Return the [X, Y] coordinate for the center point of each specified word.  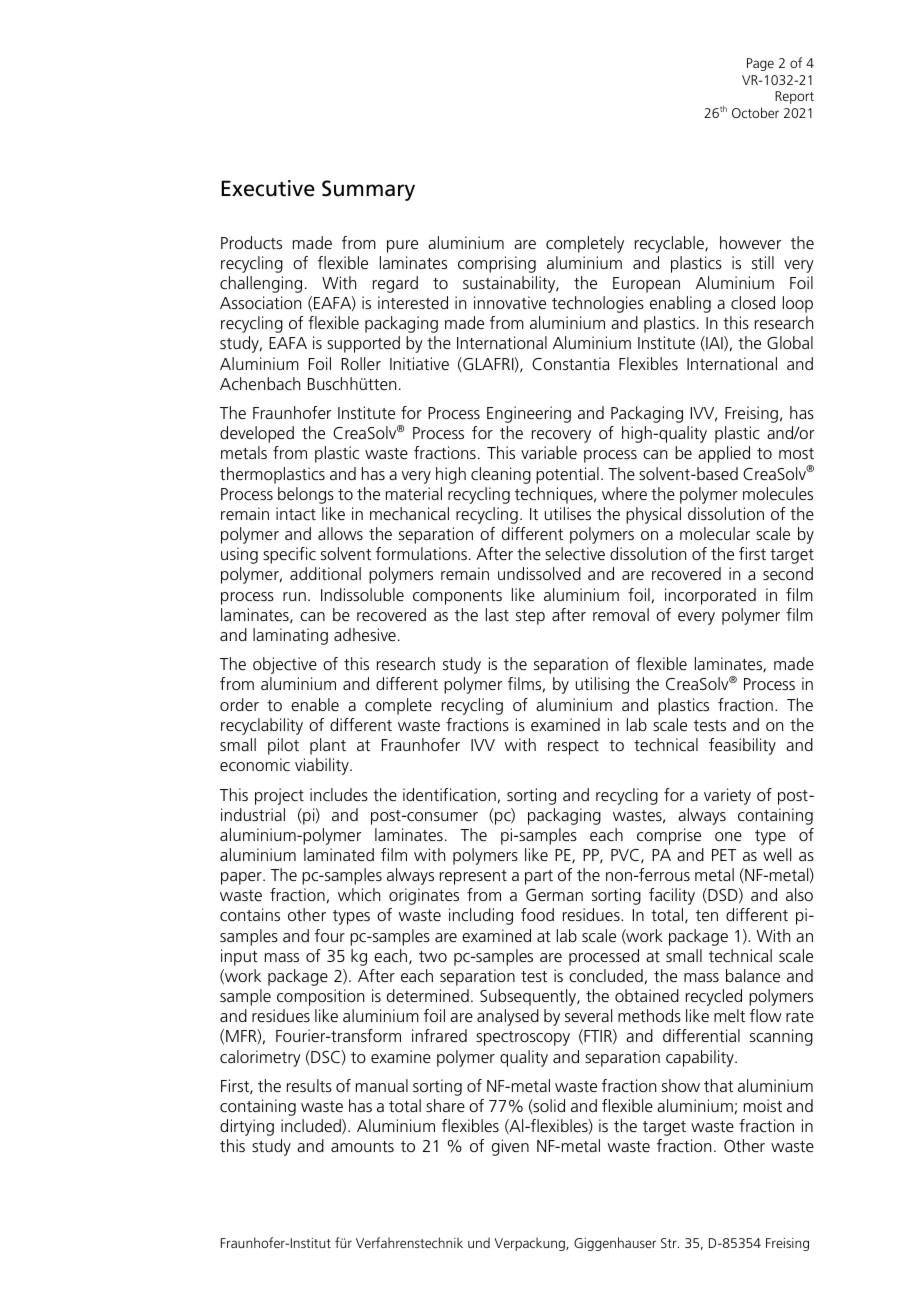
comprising [497, 264]
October [755, 112]
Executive [268, 188]
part [539, 877]
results [309, 1085]
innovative [510, 302]
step [530, 617]
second [788, 573]
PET [724, 855]
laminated [339, 854]
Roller [361, 363]
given [510, 1147]
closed [753, 302]
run [294, 596]
